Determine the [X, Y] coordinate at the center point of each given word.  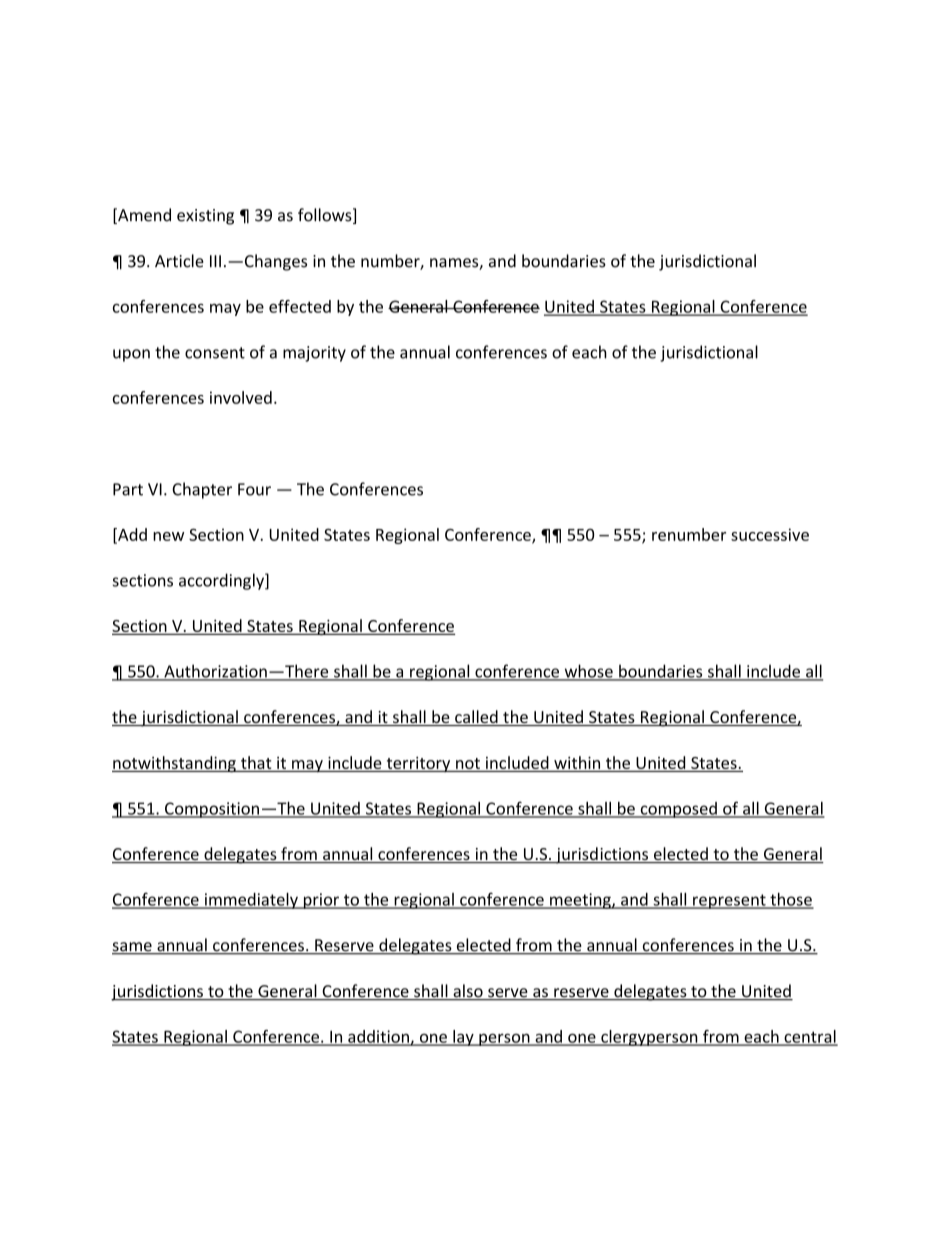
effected [300, 306]
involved [241, 397]
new [168, 536]
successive [770, 534]
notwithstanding [175, 764]
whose [588, 672]
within [577, 764]
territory [418, 764]
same [133, 948]
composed [678, 810]
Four [254, 489]
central [810, 1037]
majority [314, 354]
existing [205, 217]
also [468, 992]
